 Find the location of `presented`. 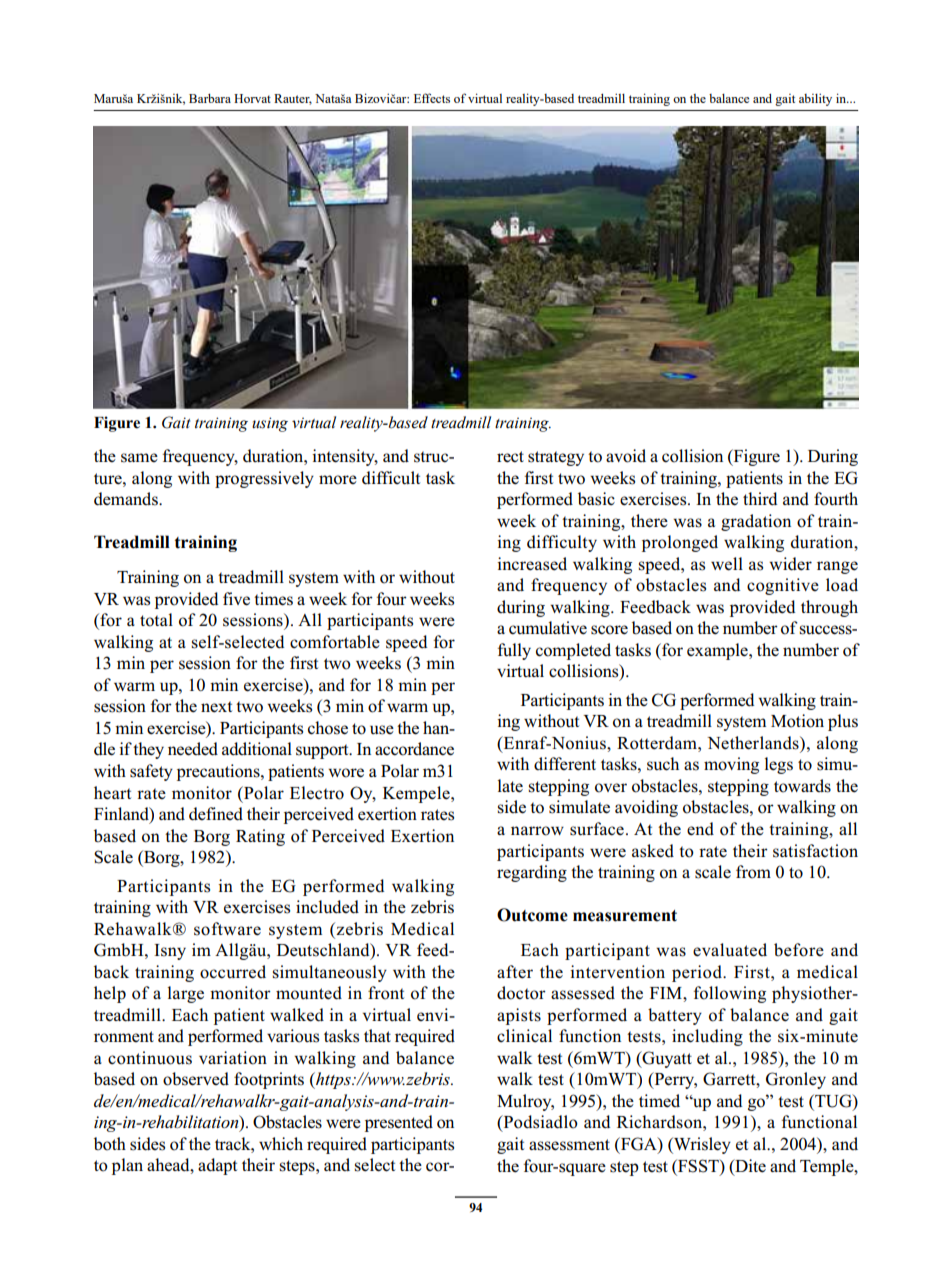

presented is located at coordinates (399, 1123).
